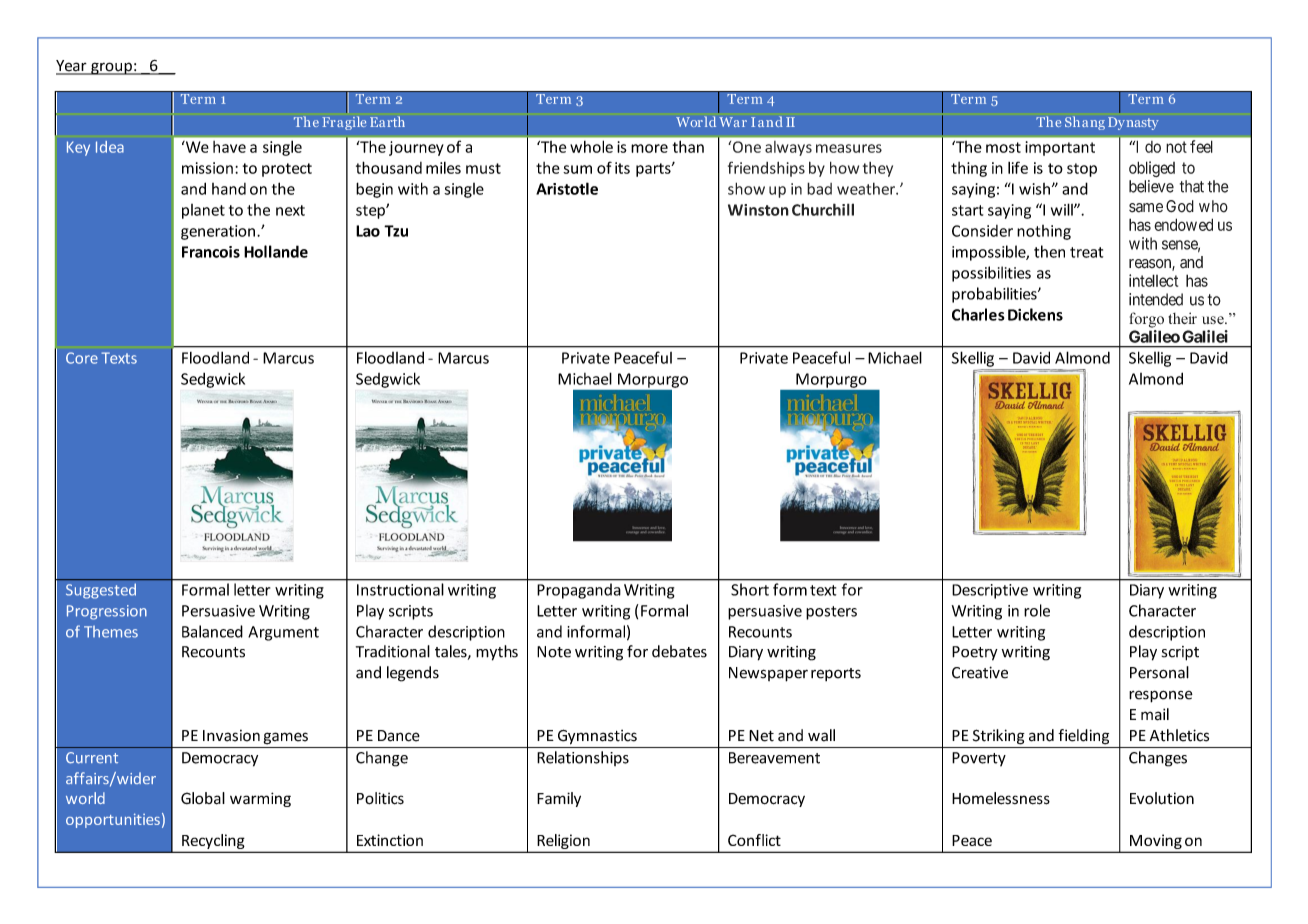 This screenshot has height=924, width=1308. Describe the element at coordinates (82, 358) in the screenshot. I see `Core` at that location.
